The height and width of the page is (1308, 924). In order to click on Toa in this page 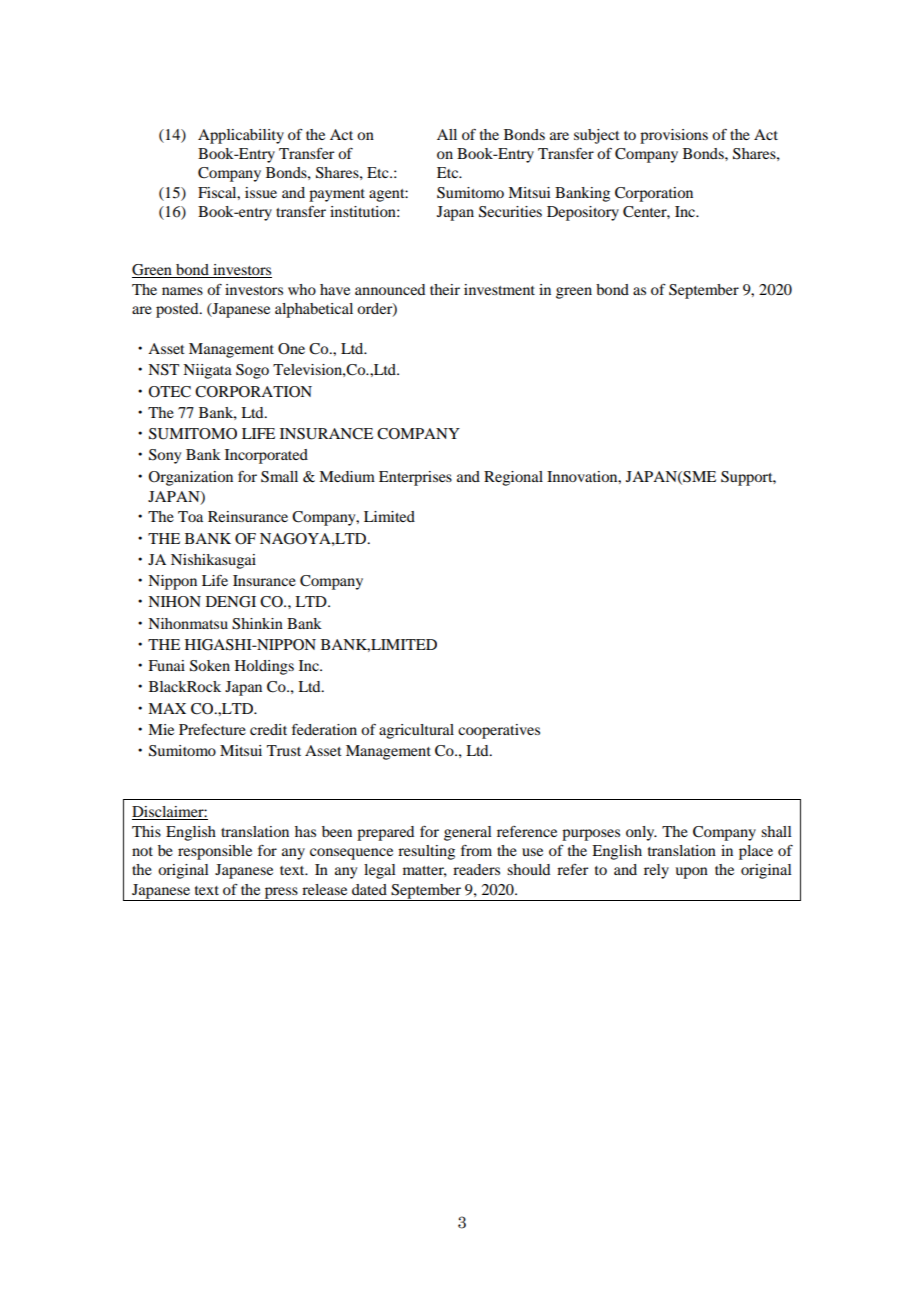, I will do `click(190, 516)`.
